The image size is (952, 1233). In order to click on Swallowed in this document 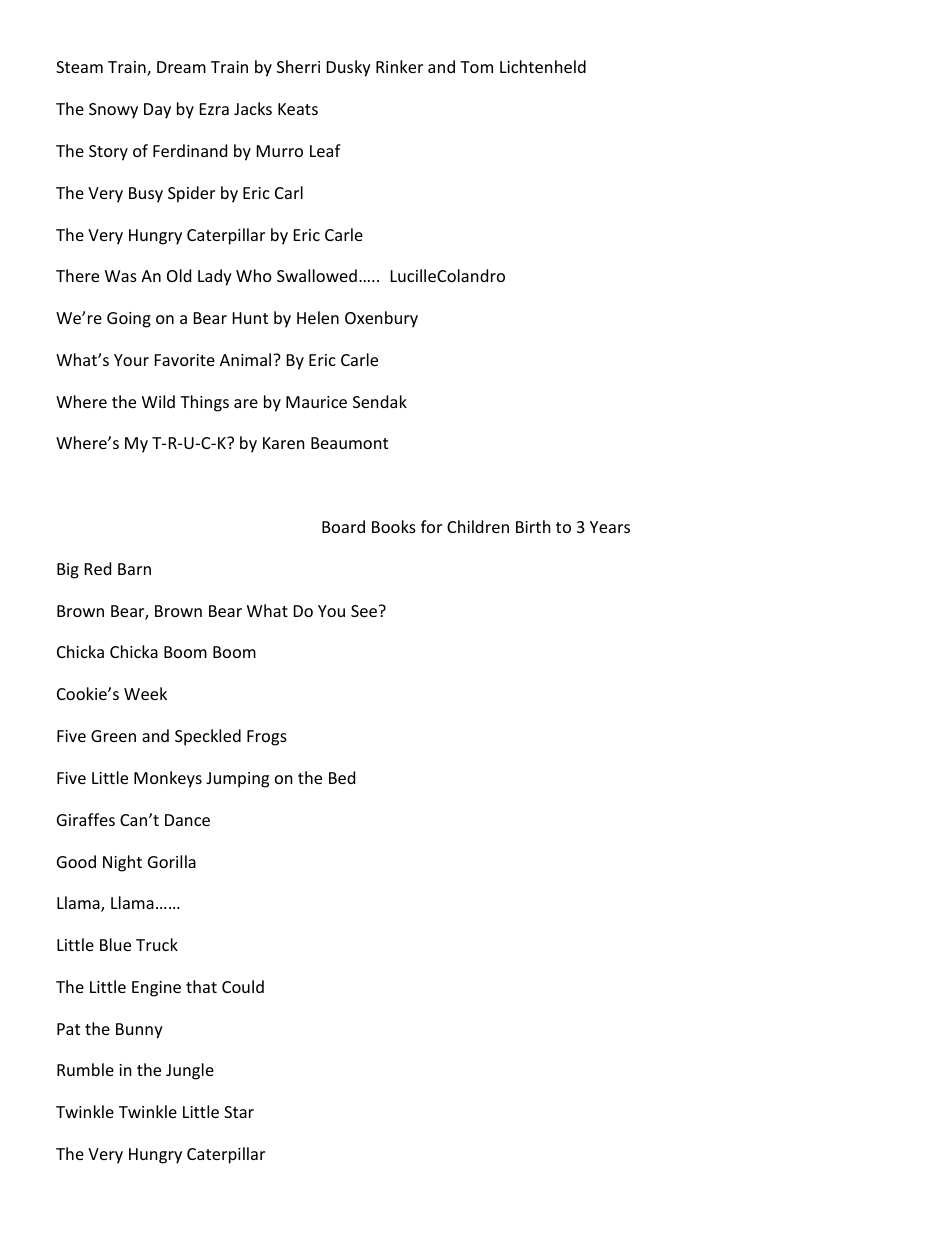, I will do `click(317, 275)`.
